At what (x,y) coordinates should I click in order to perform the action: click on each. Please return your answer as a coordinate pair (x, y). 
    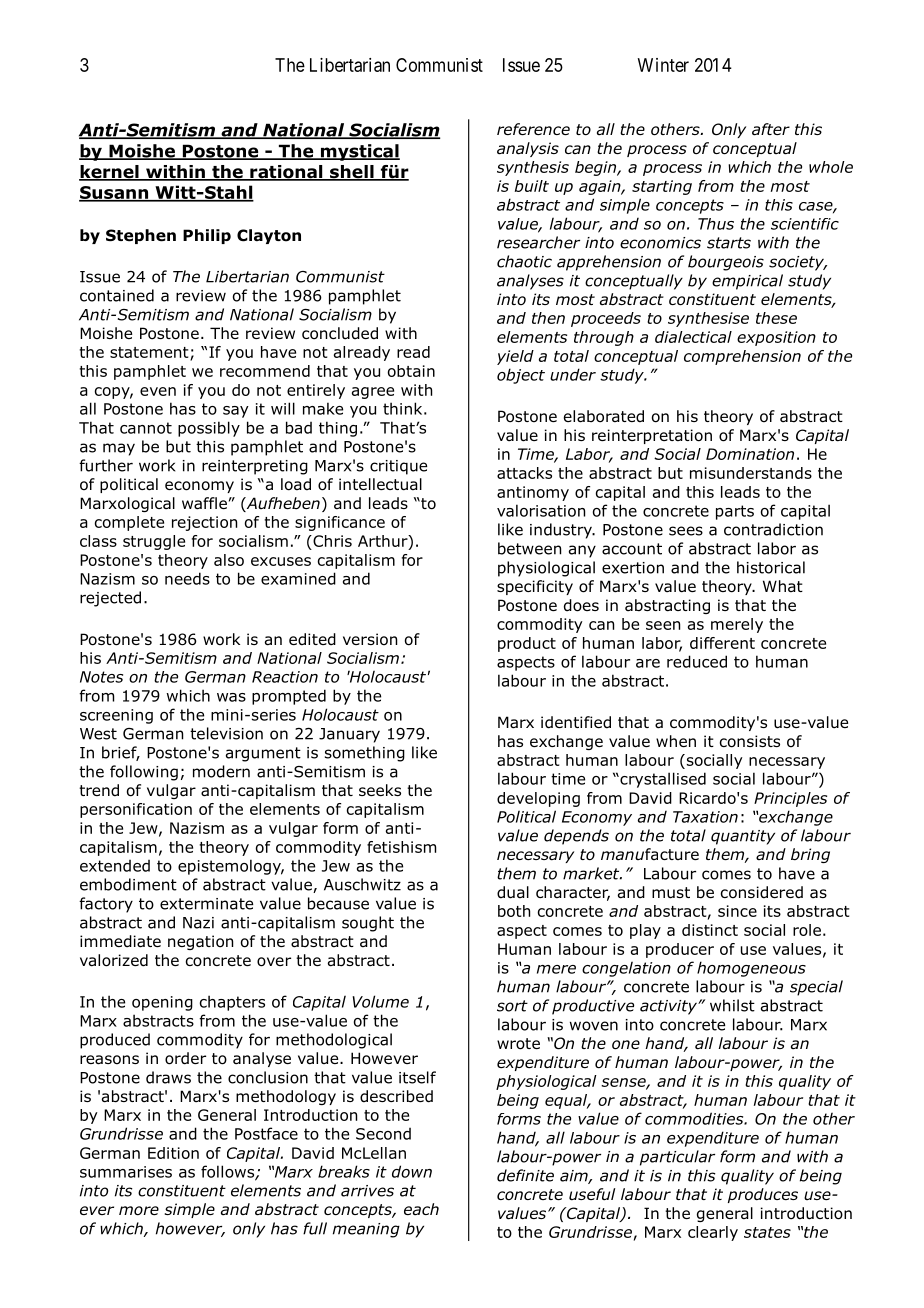
    Looking at the image, I should click on (421, 1209).
